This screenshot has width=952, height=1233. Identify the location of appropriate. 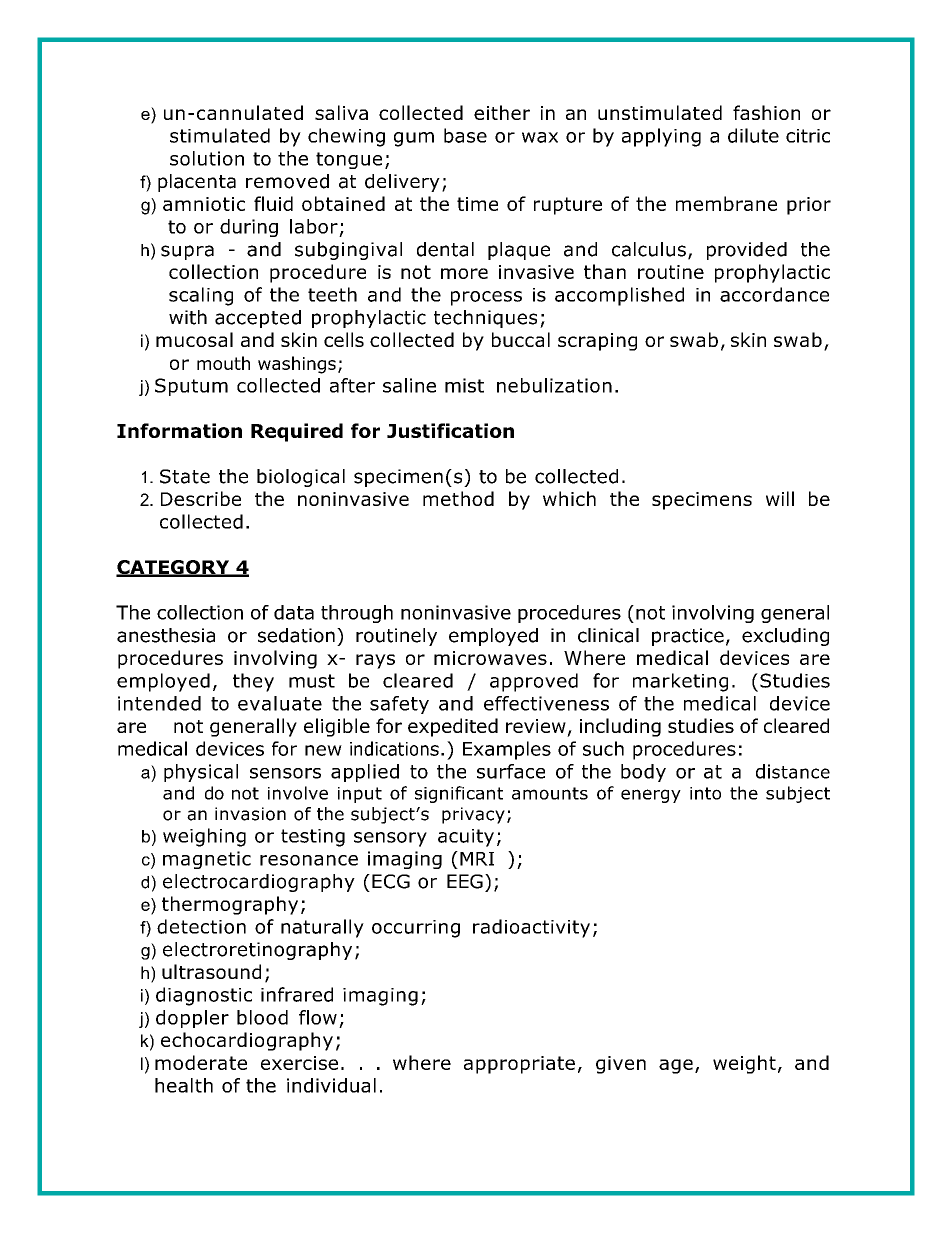
(519, 1065).
